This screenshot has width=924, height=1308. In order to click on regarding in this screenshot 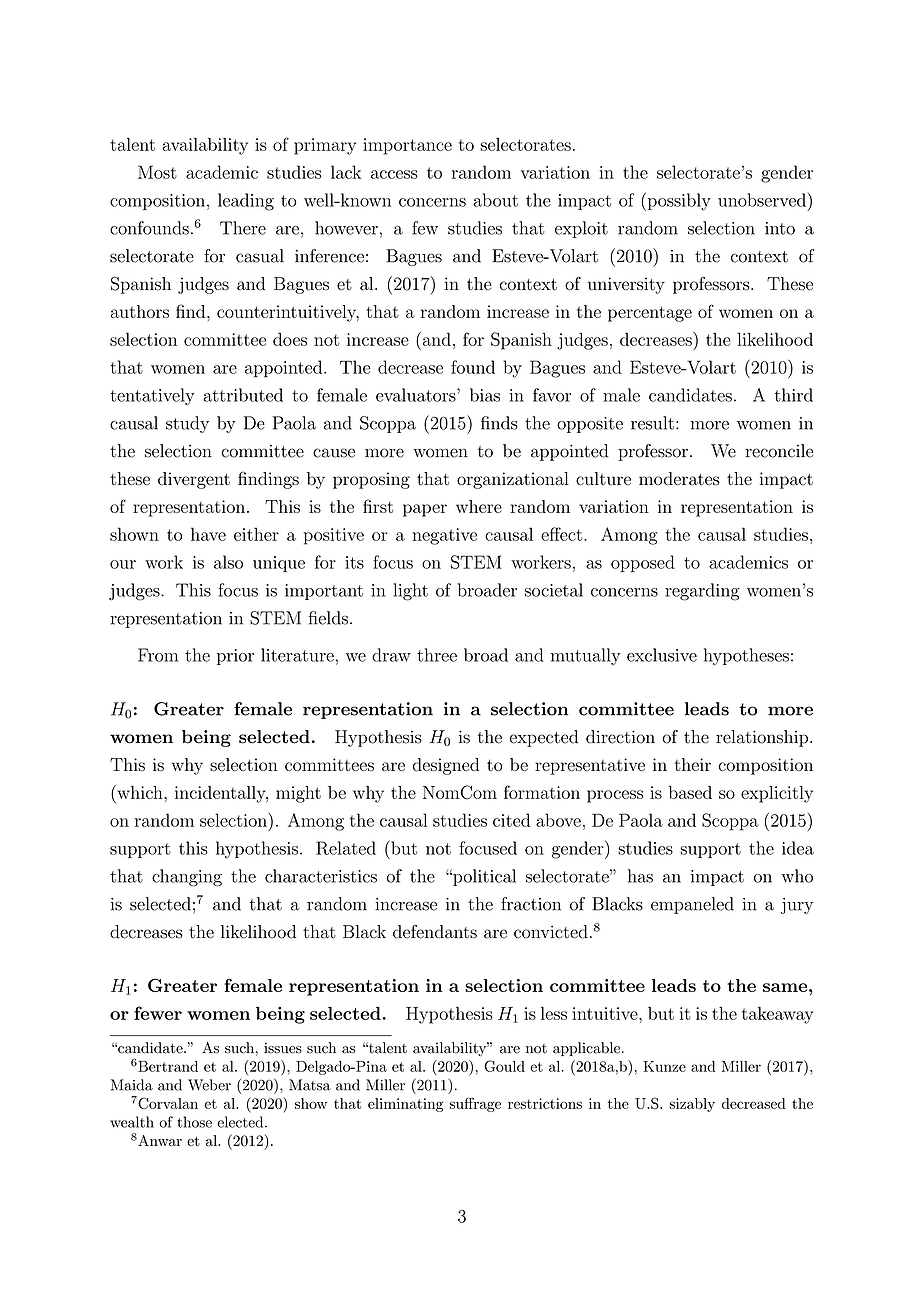, I will do `click(702, 592)`.
